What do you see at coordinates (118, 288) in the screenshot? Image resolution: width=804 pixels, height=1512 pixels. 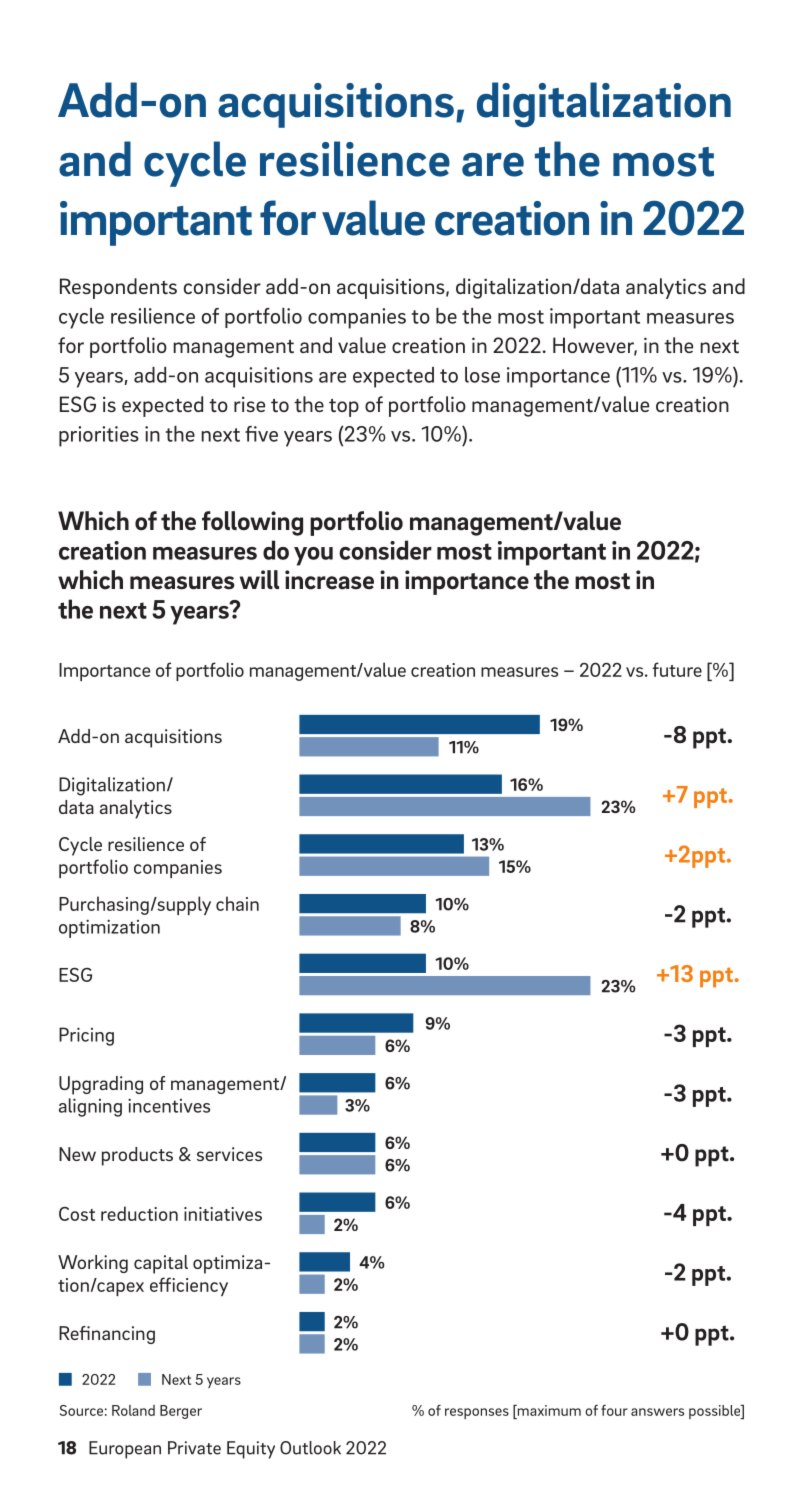 I see `Respondents` at bounding box center [118, 288].
